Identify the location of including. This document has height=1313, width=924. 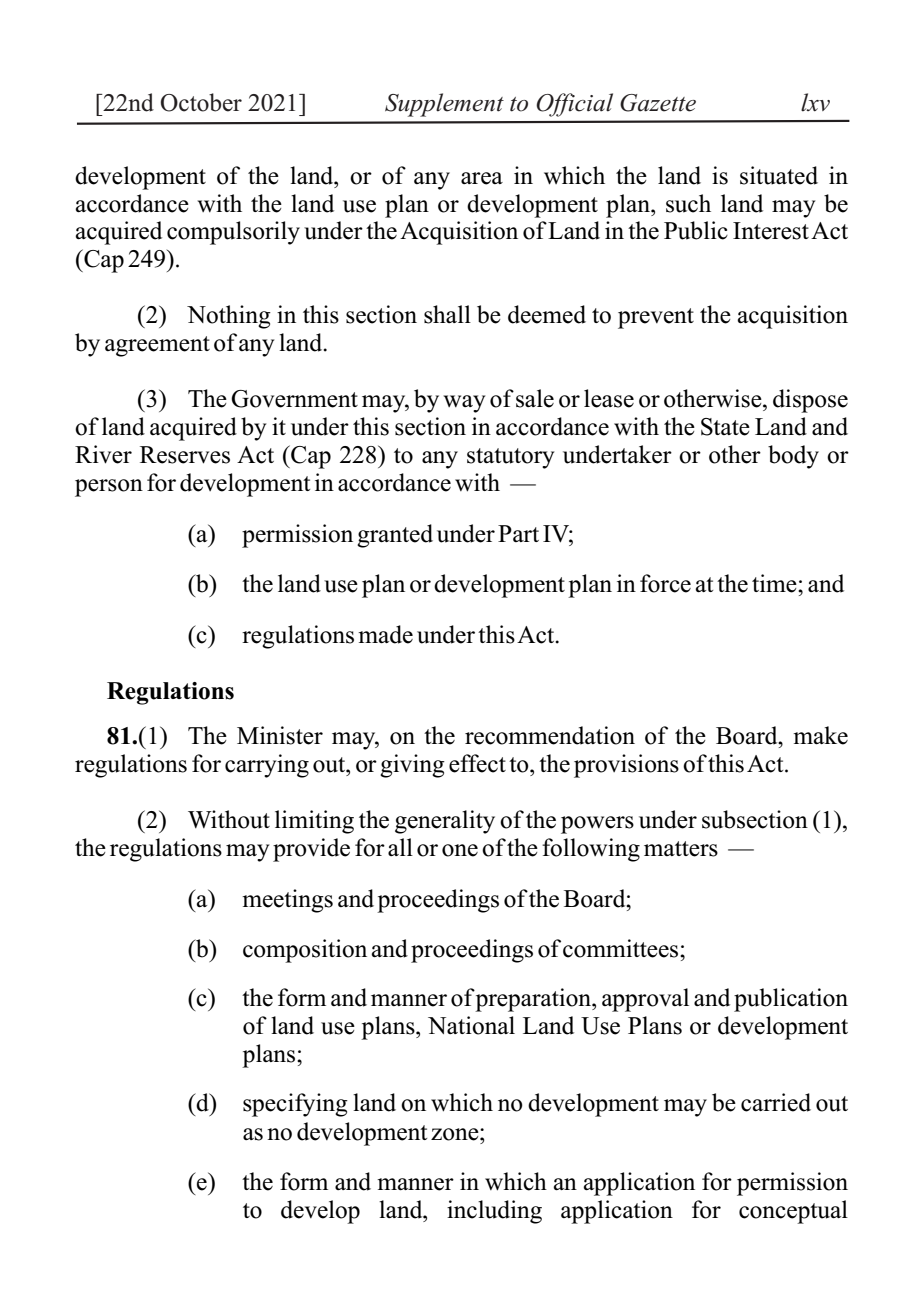
(494, 1212).
